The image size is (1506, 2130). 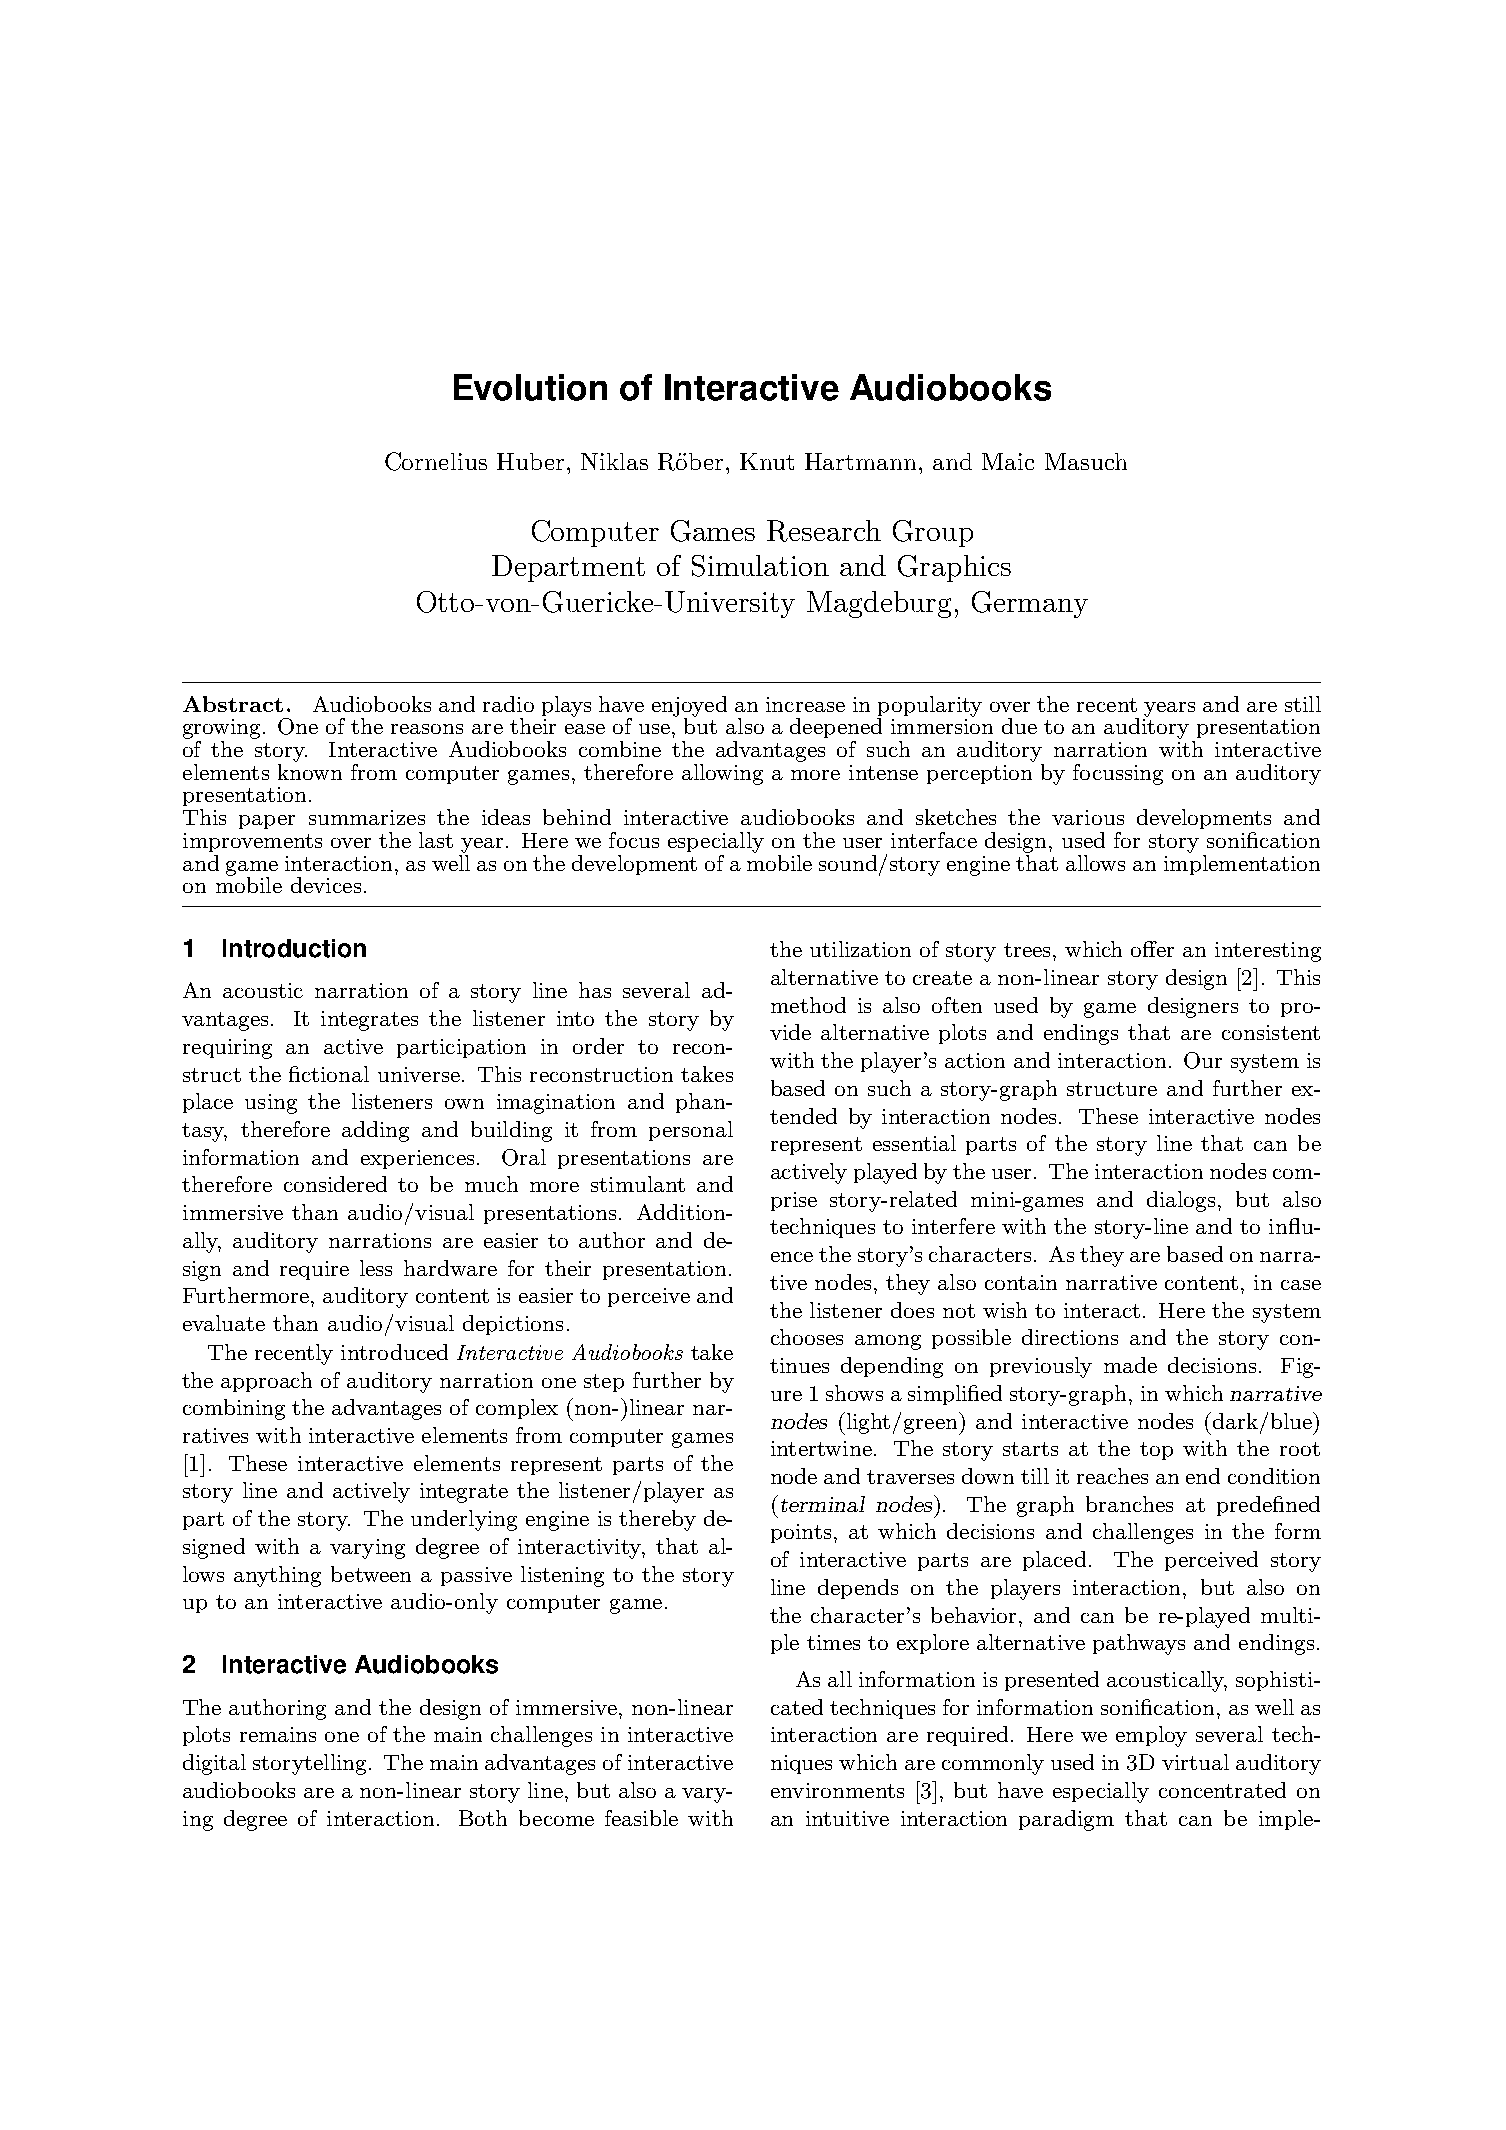 I want to click on digital, so click(x=214, y=1764).
